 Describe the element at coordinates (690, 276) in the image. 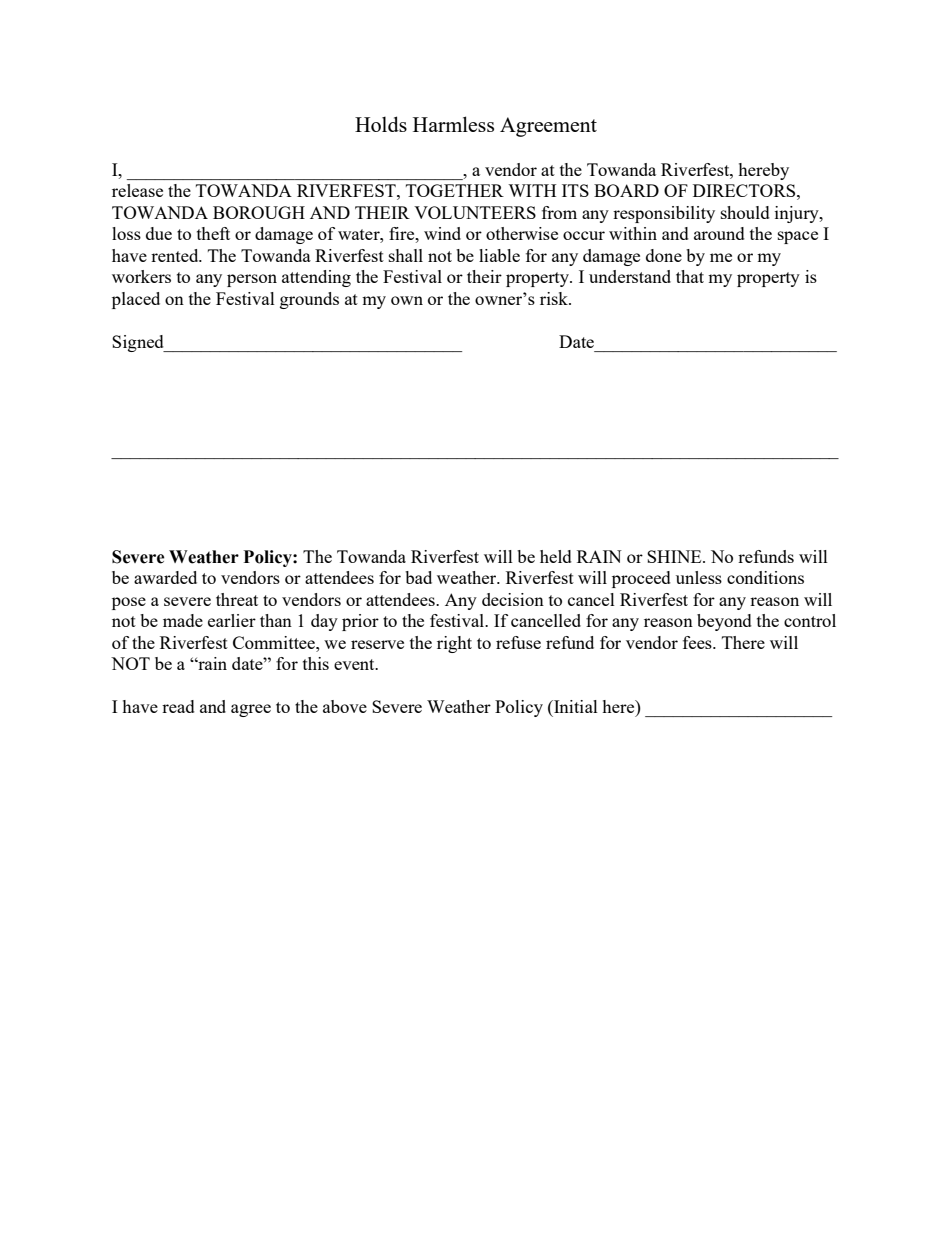

I see `that` at that location.
